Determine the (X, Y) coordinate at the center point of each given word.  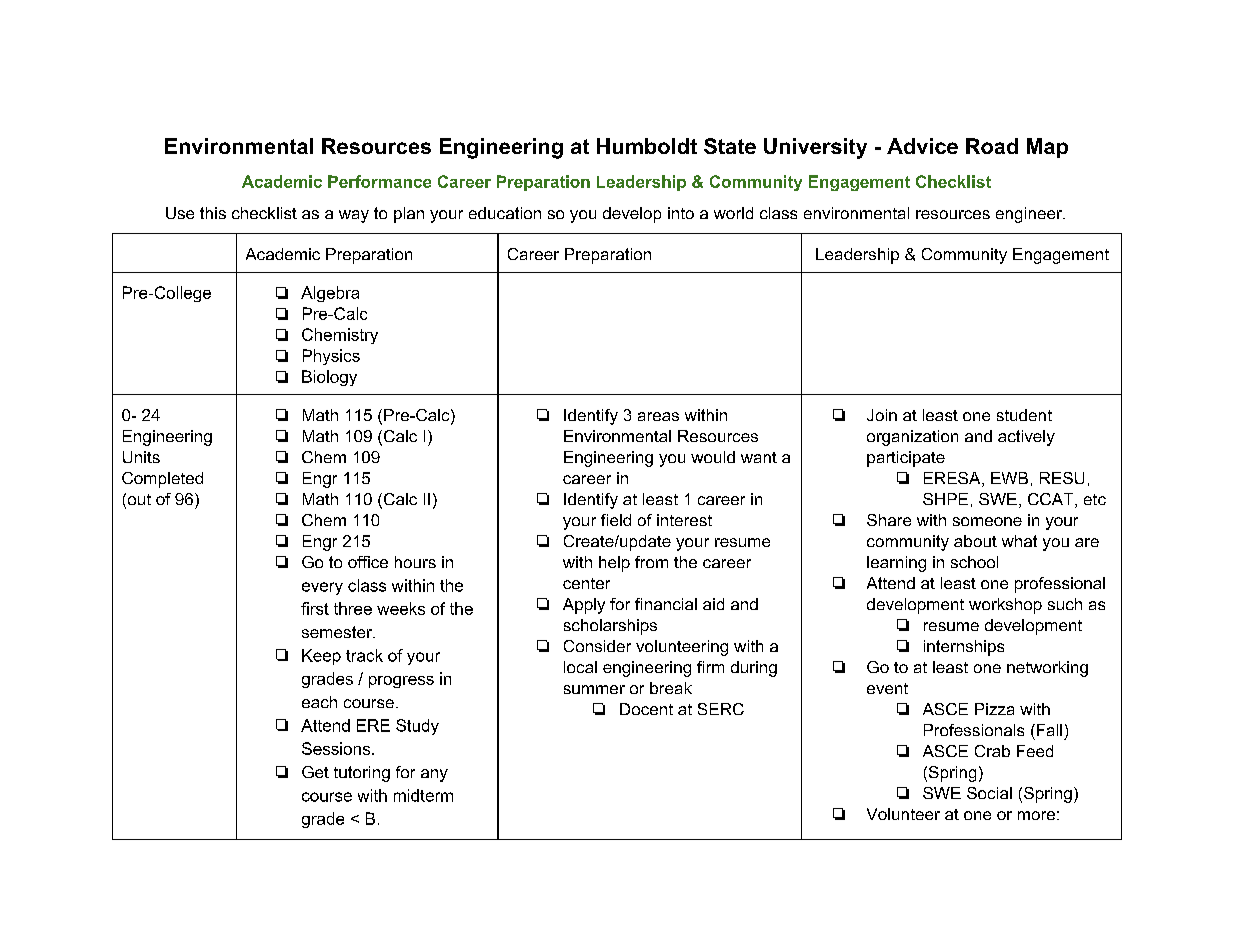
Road (992, 146)
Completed (162, 480)
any (434, 775)
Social (989, 793)
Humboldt (647, 146)
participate (906, 459)
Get (315, 772)
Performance (379, 181)
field (616, 520)
